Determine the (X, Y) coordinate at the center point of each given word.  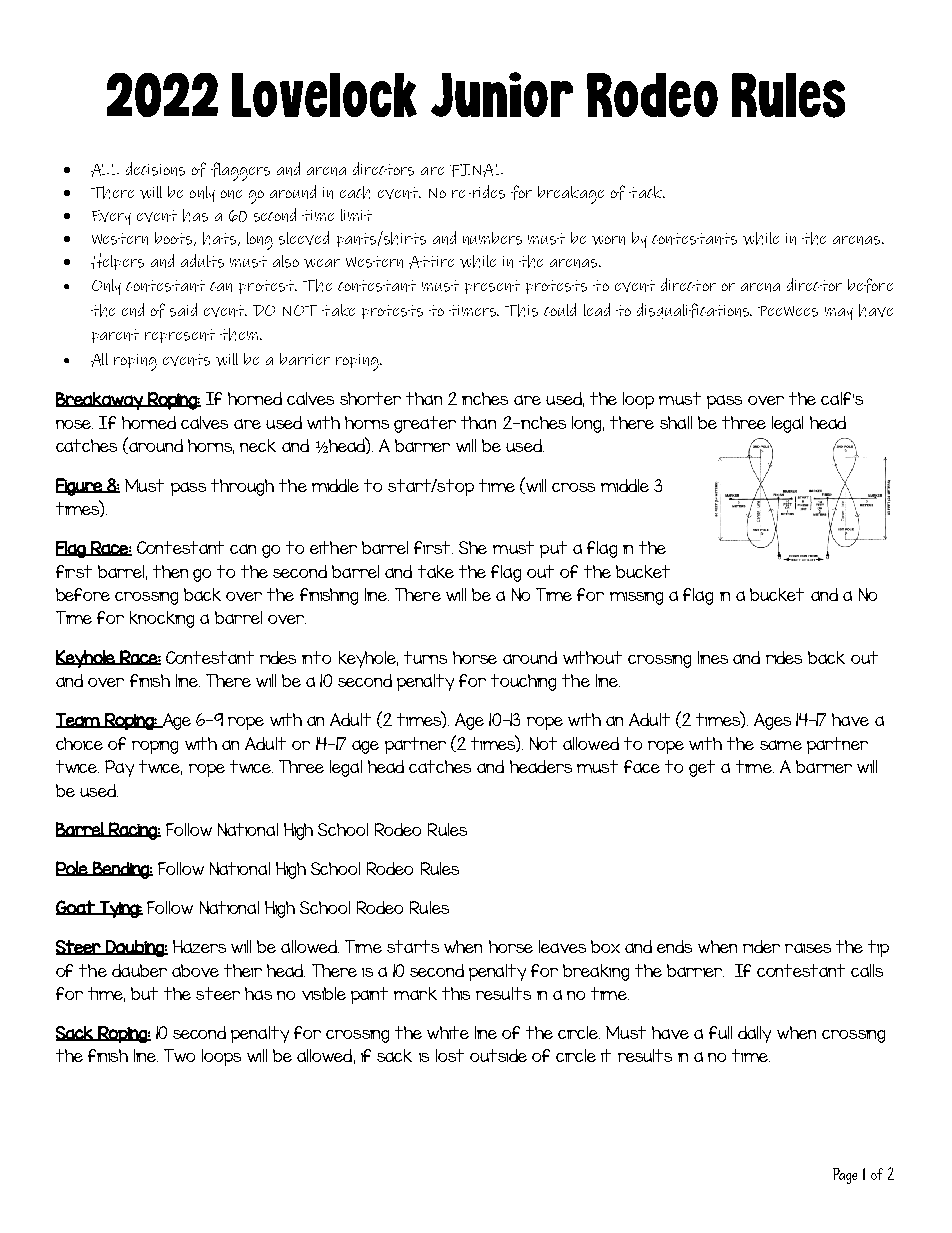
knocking (162, 619)
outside (498, 1055)
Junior (502, 94)
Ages (772, 721)
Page (845, 1176)
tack (646, 192)
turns (425, 657)
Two (179, 1055)
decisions (155, 169)
